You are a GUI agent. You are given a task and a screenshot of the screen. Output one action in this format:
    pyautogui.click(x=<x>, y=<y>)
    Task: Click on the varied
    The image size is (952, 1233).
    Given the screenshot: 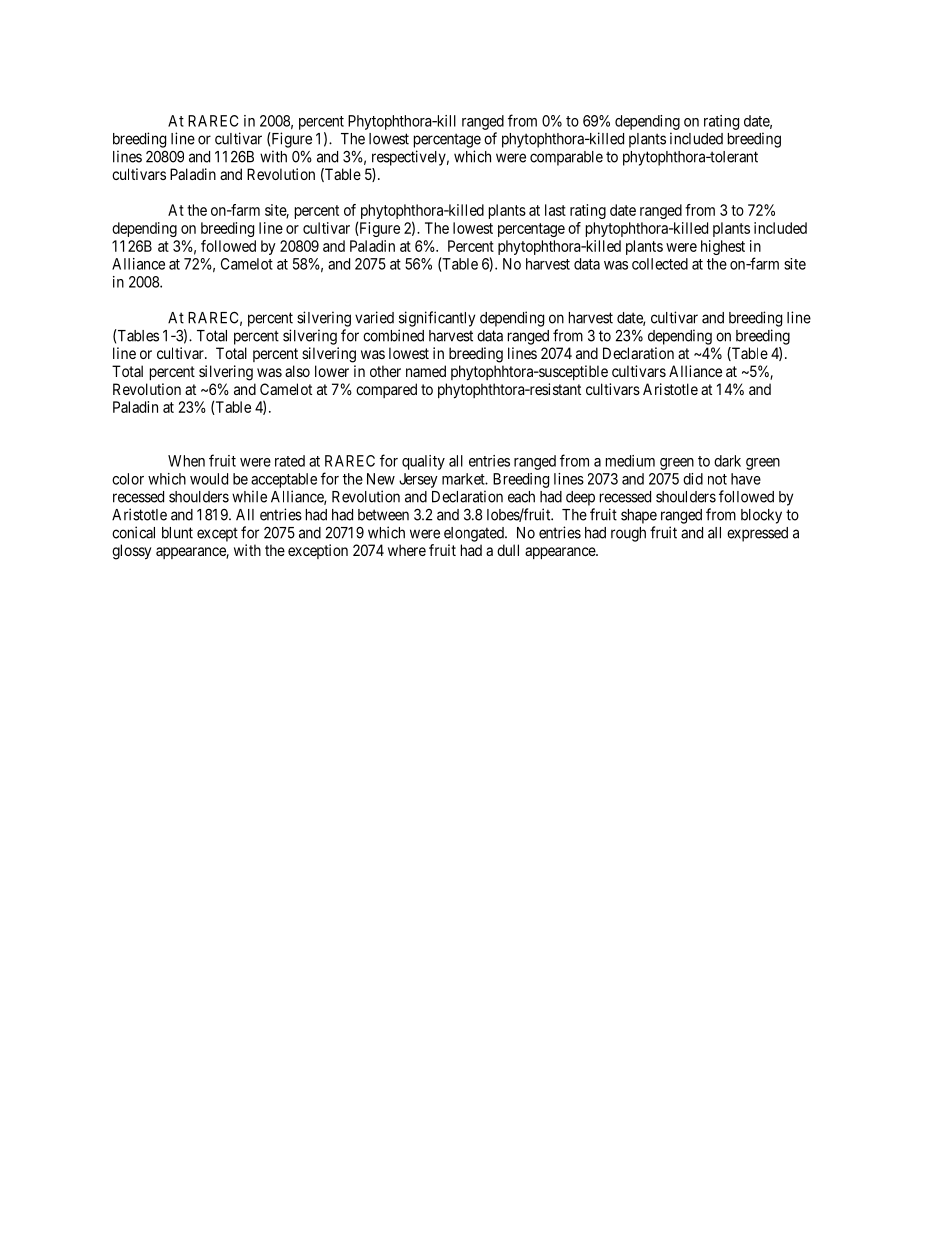 What is the action you would take?
    pyautogui.click(x=374, y=317)
